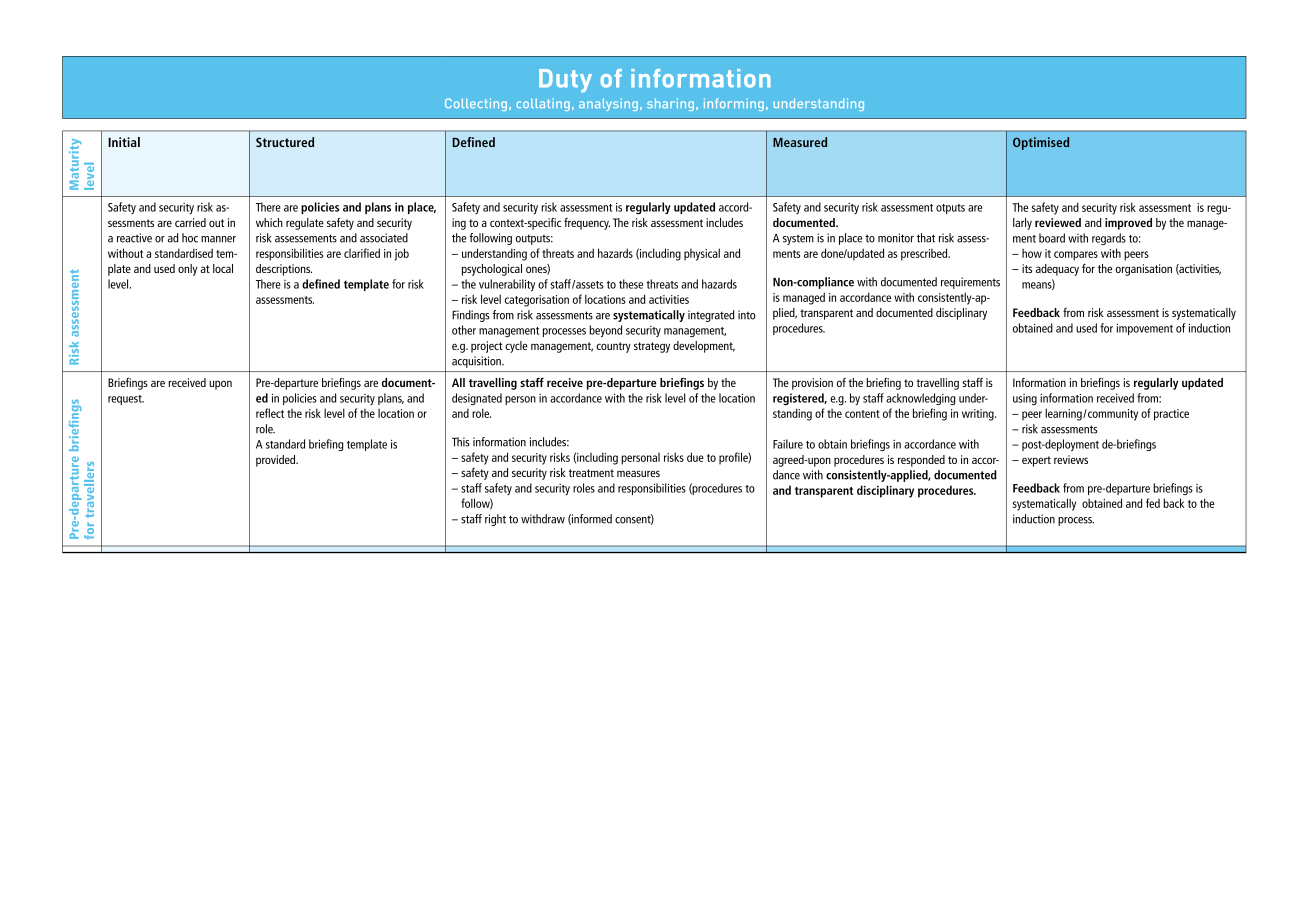 The height and width of the screenshot is (924, 1308). I want to click on measures, so click(638, 473).
